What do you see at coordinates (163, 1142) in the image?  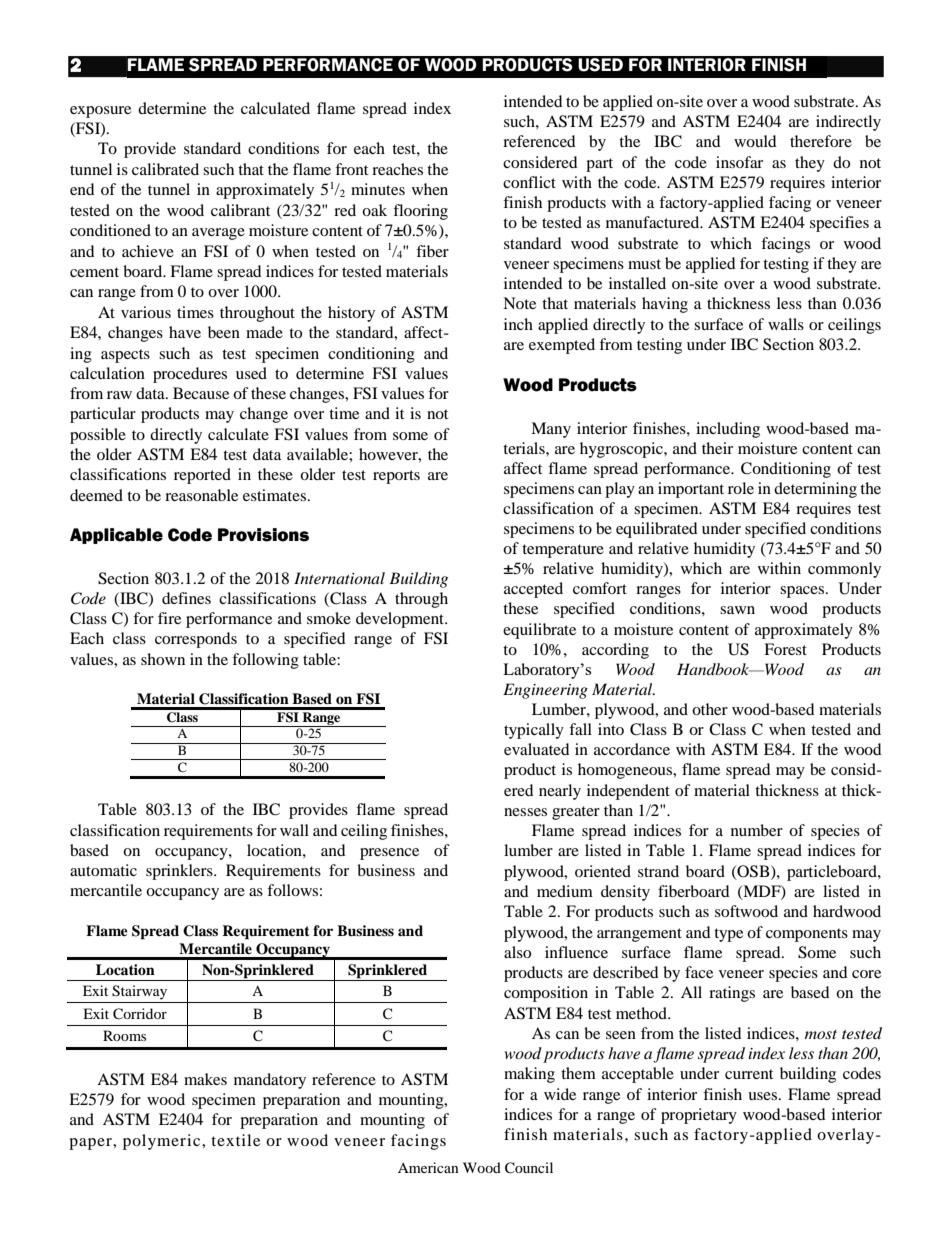 I see `polymeric` at bounding box center [163, 1142].
